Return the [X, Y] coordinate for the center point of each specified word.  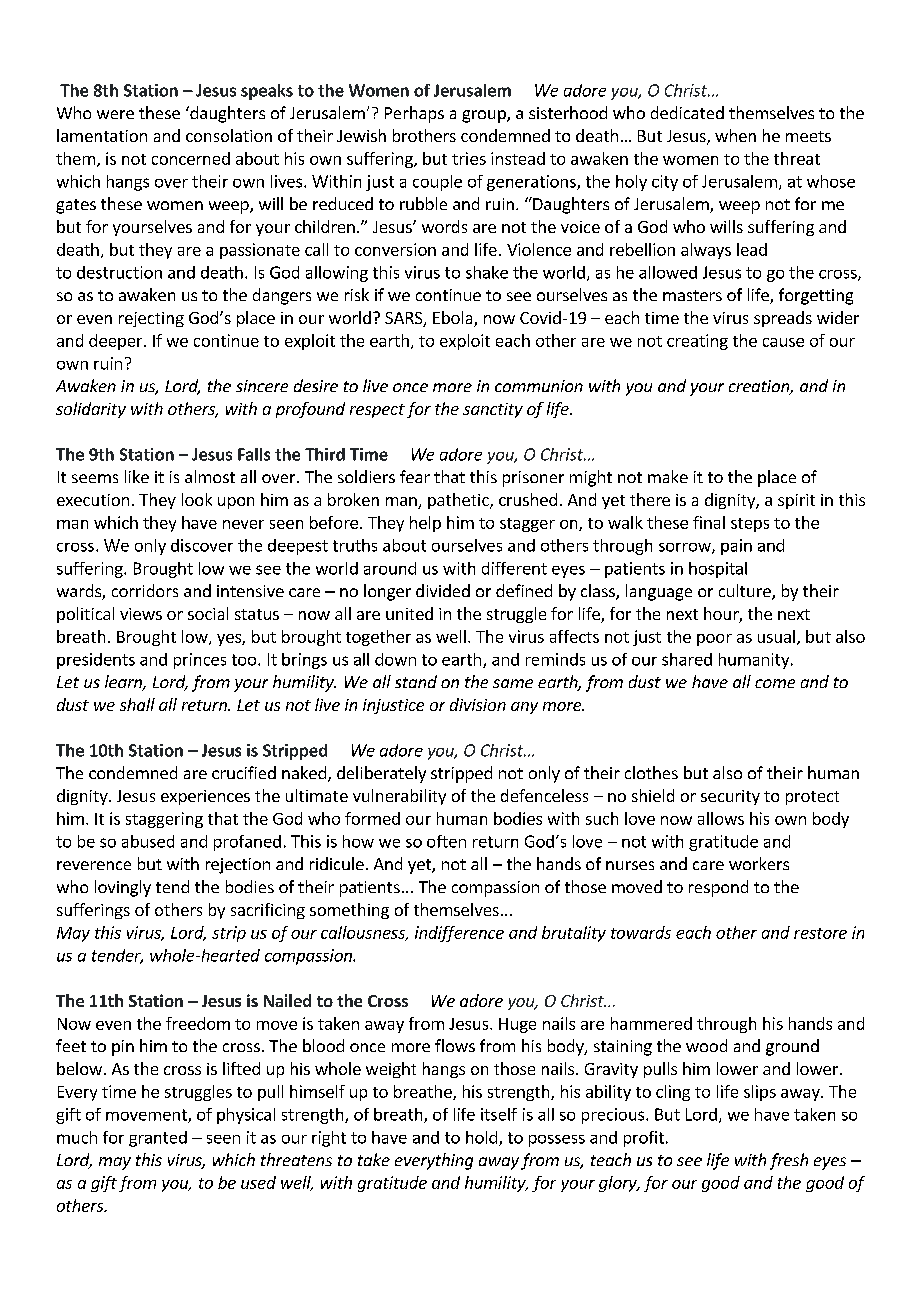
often [446, 841]
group [485, 116]
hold [481, 1137]
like [137, 476]
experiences [205, 797]
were [115, 114]
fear [415, 476]
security [730, 797]
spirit [796, 501]
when [735, 135]
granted [158, 1139]
